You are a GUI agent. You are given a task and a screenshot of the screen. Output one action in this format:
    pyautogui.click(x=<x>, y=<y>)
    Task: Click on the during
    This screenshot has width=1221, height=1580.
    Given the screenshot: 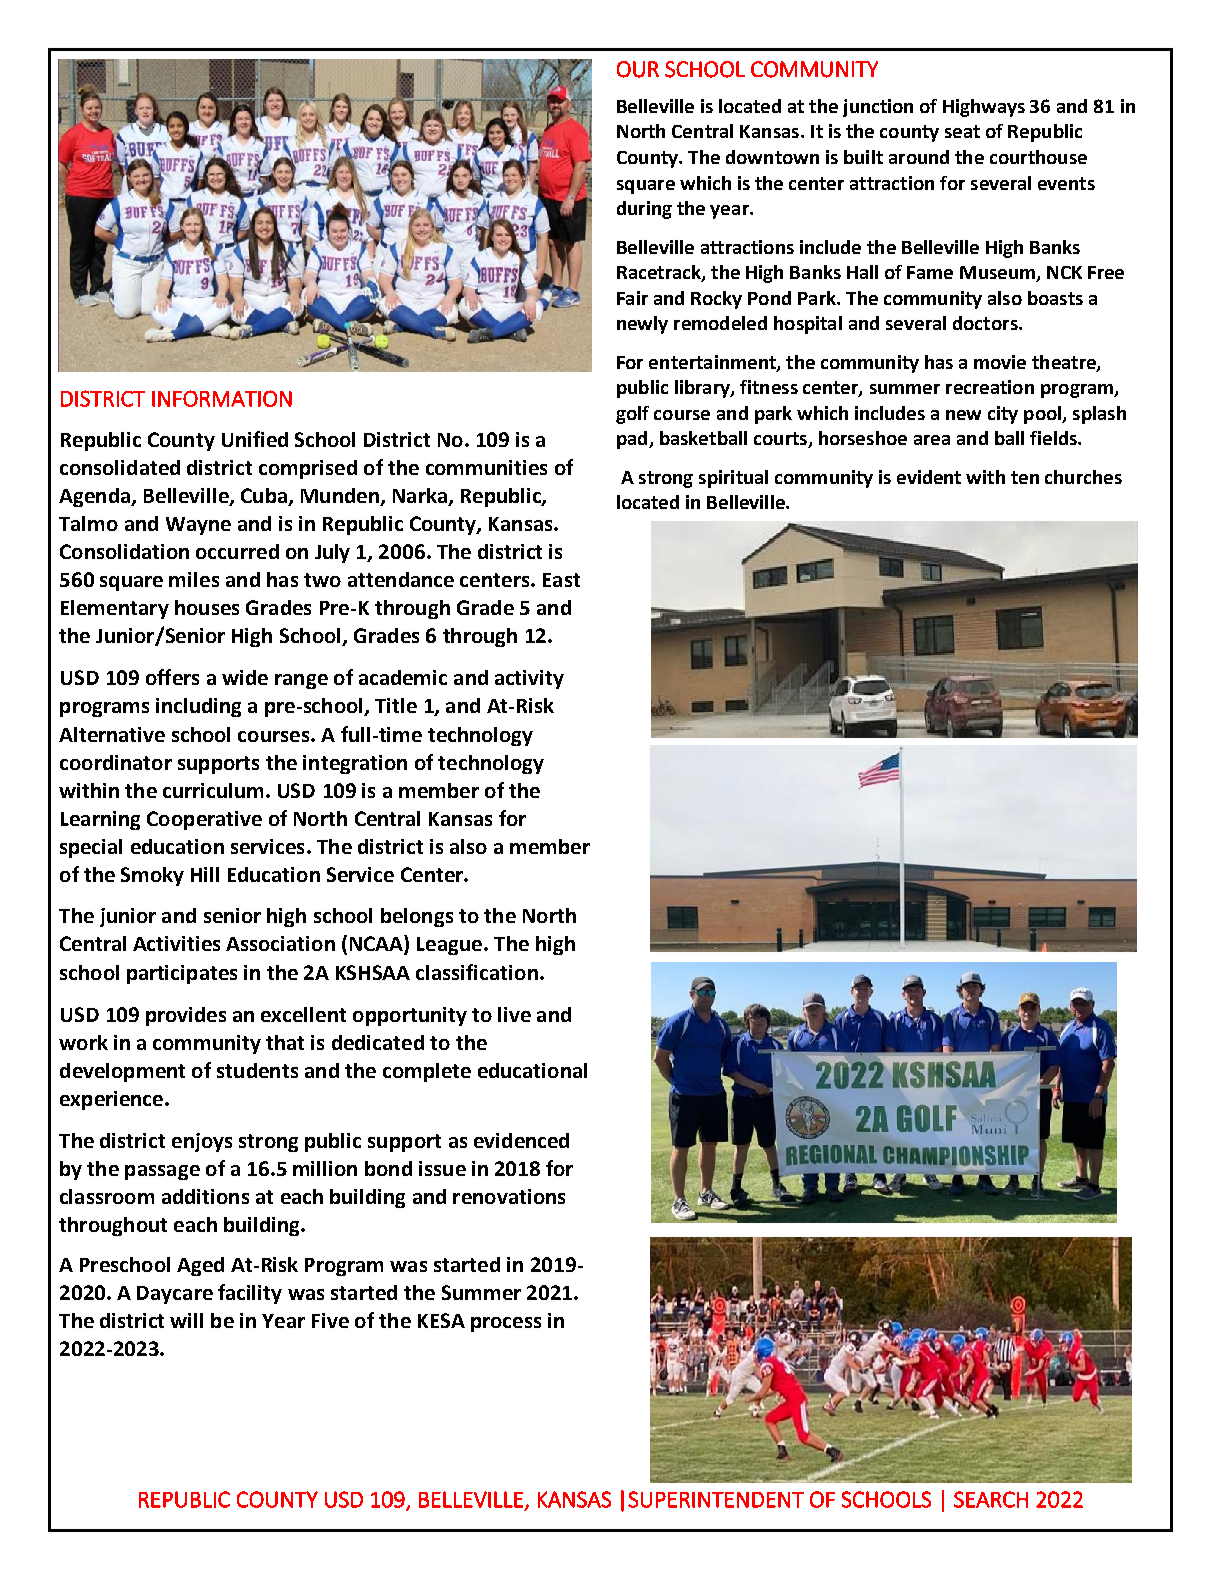 What is the action you would take?
    pyautogui.click(x=644, y=210)
